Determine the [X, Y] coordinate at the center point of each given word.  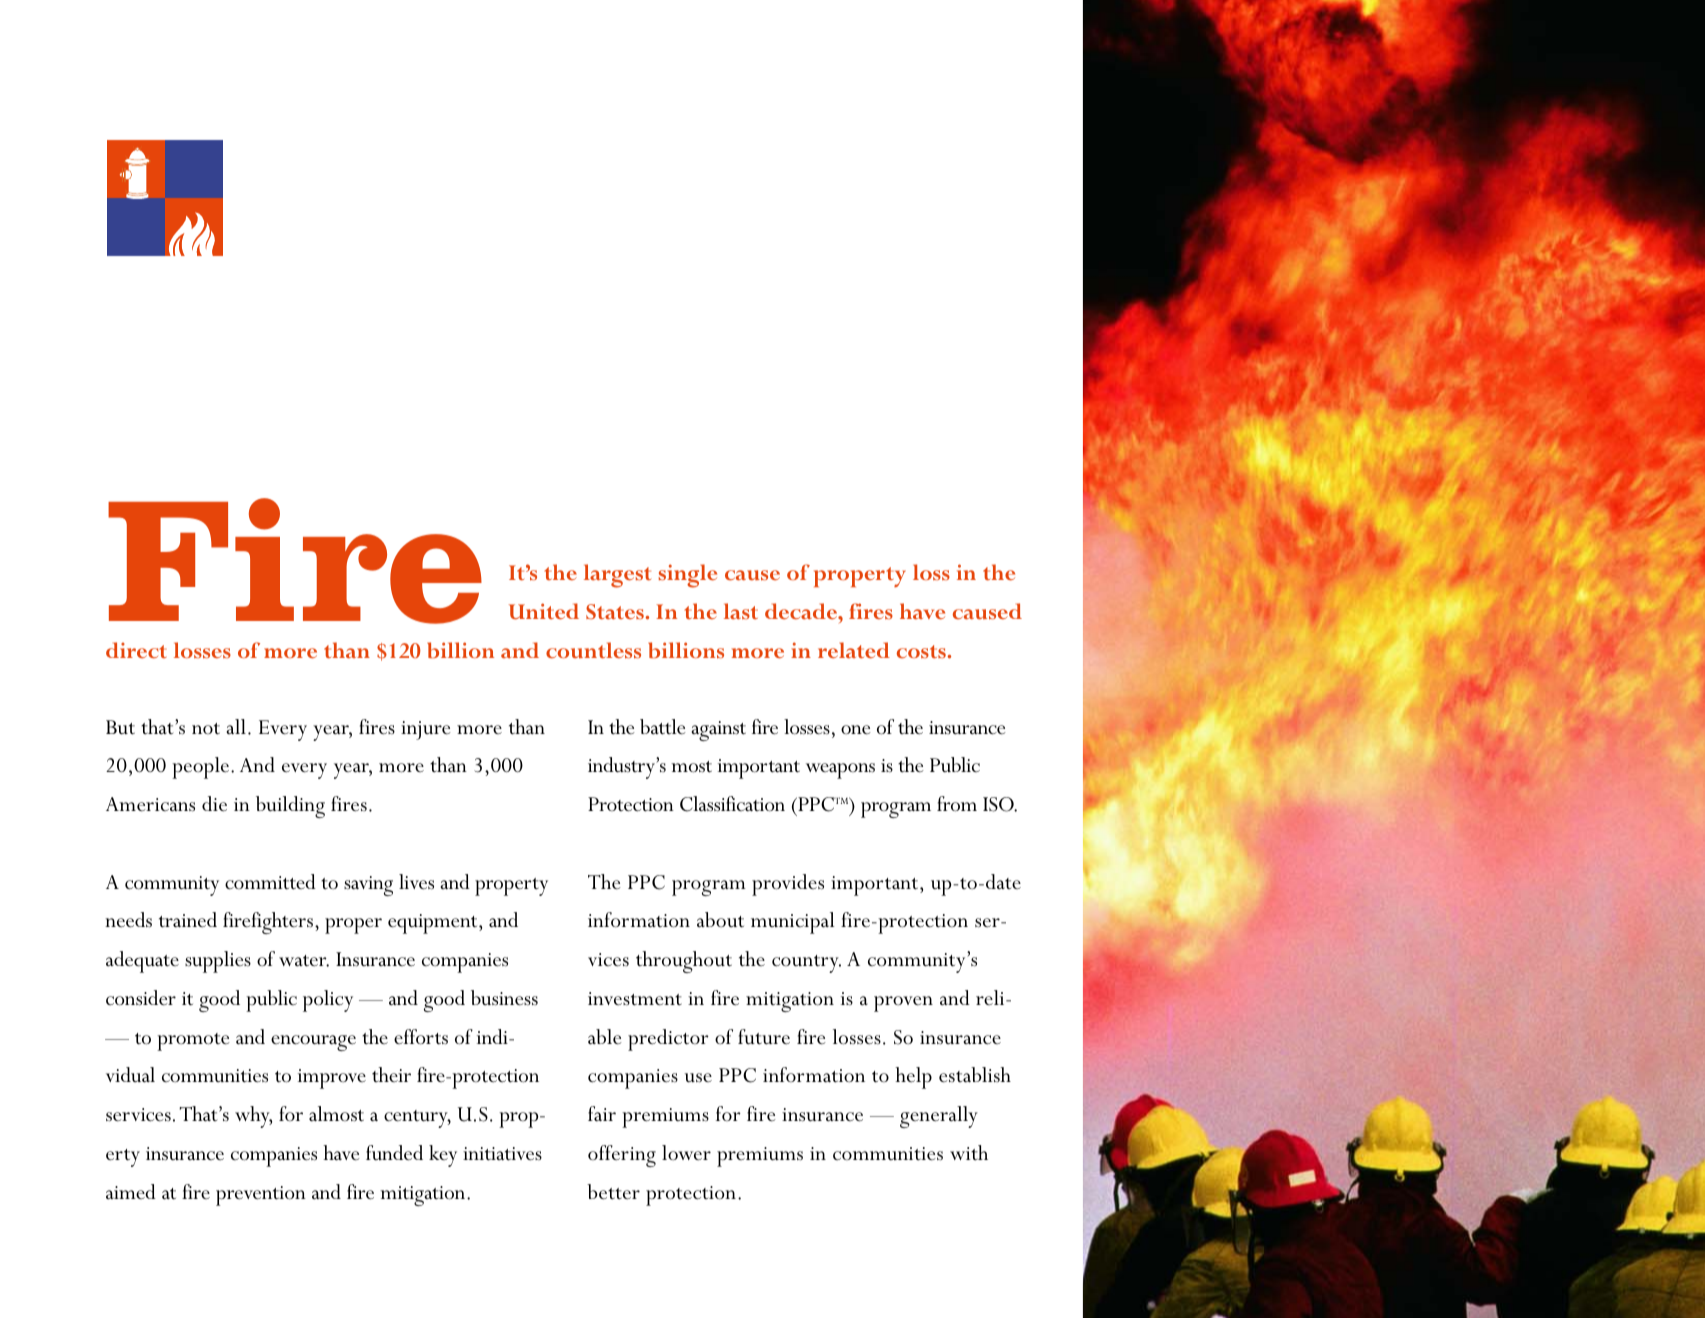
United [544, 611]
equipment [434, 924]
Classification [732, 804]
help [913, 1078]
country [806, 964]
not [206, 729]
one [856, 730]
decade [802, 611]
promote [193, 1042]
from [957, 804]
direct [136, 650]
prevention [261, 1196]
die [214, 804]
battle [663, 727]
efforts [421, 1037]
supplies [218, 962]
